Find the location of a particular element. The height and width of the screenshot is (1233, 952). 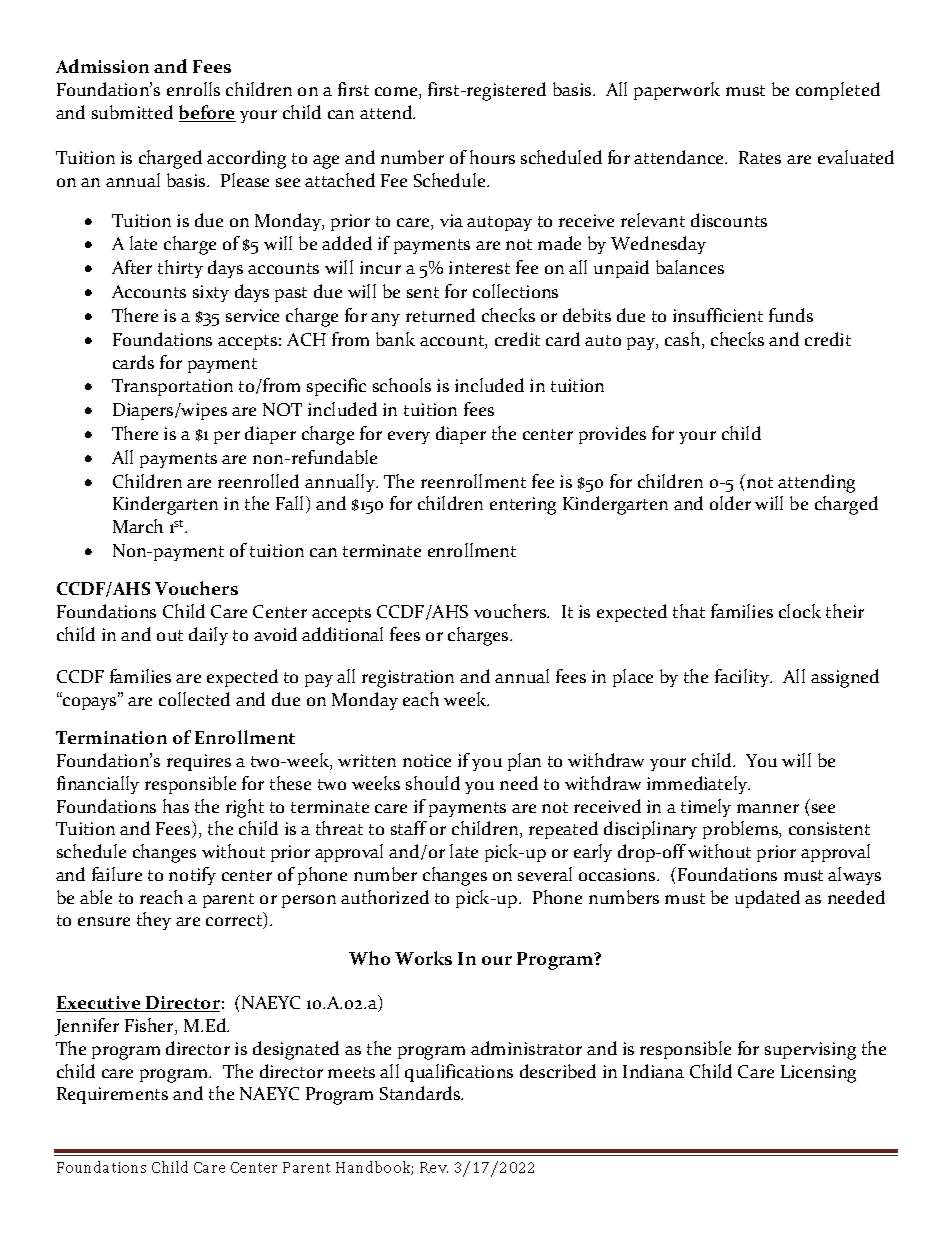

come is located at coordinates (397, 93).
